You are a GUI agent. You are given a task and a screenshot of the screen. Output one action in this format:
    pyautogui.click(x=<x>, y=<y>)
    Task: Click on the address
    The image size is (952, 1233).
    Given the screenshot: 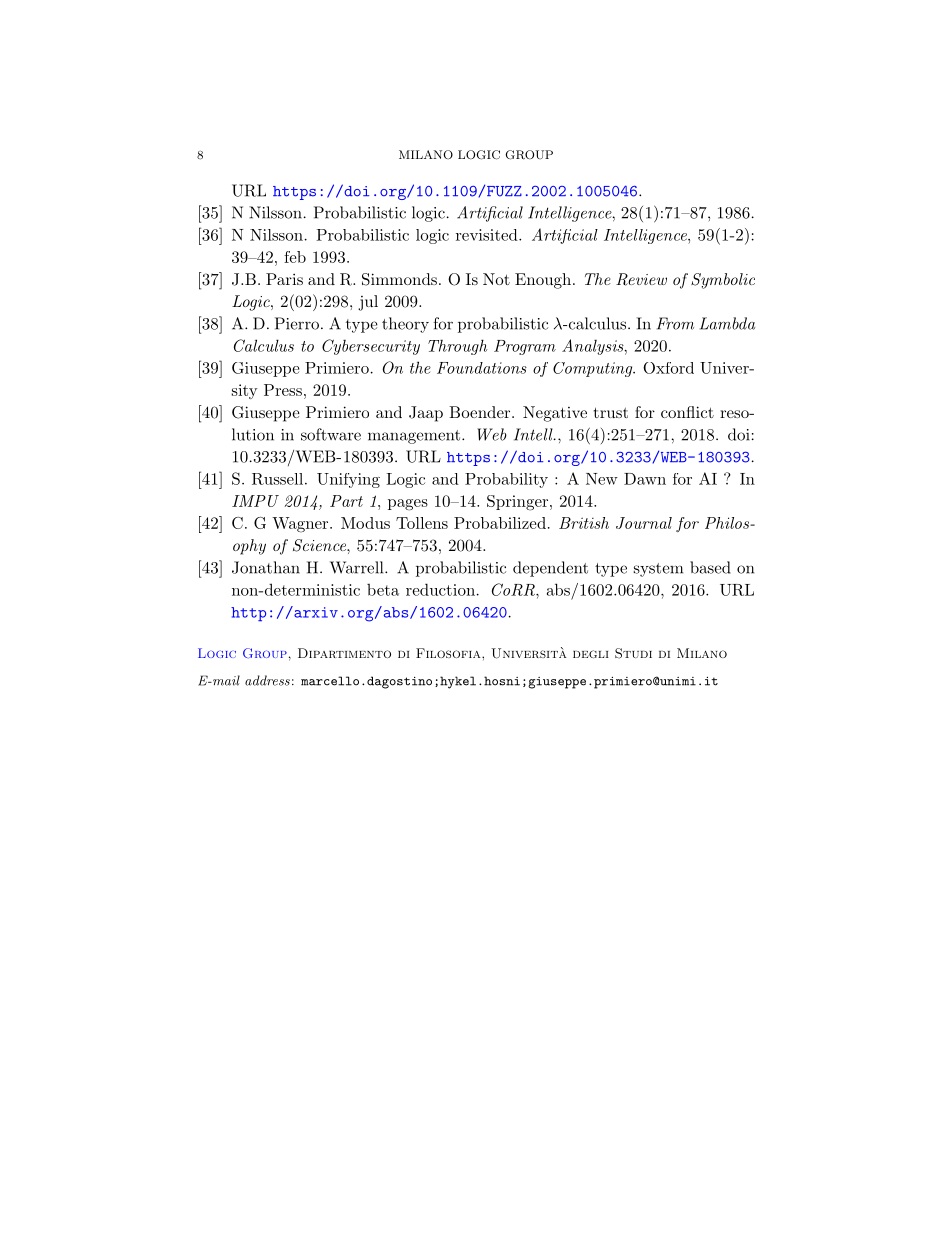 What is the action you would take?
    pyautogui.click(x=267, y=680)
